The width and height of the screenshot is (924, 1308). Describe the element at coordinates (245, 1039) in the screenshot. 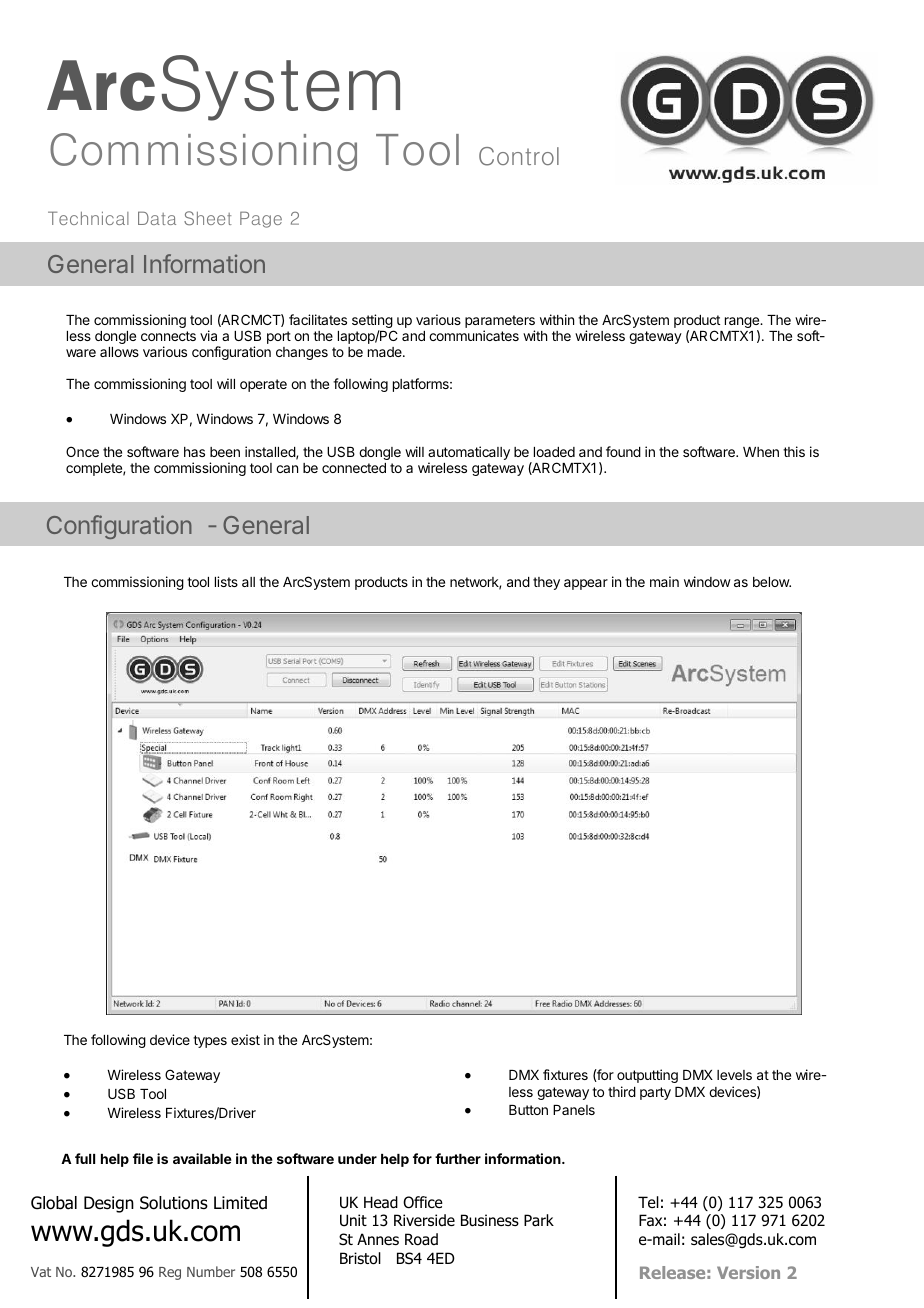

I see `exist` at that location.
